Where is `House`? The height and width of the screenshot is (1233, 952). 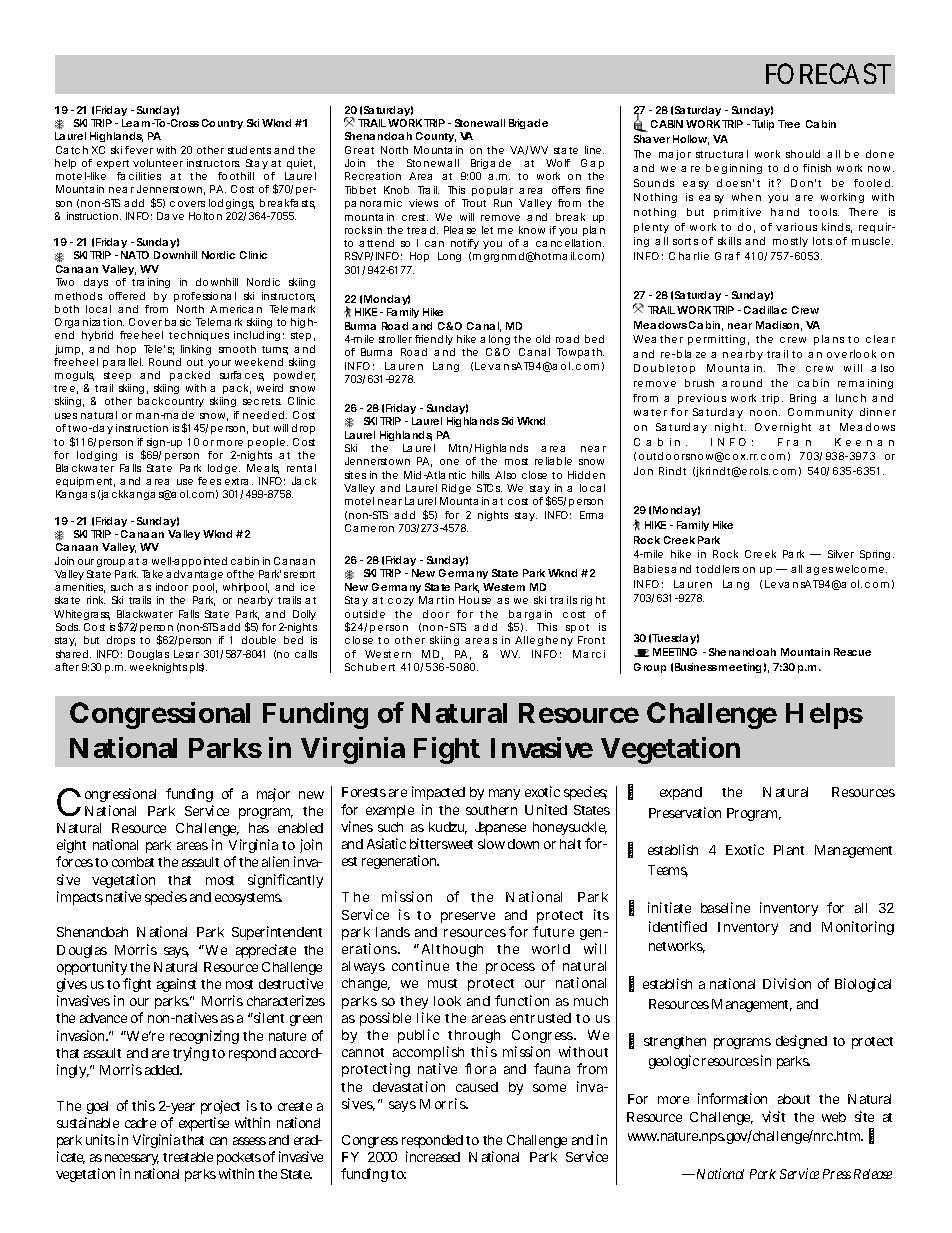 House is located at coordinates (475, 600).
